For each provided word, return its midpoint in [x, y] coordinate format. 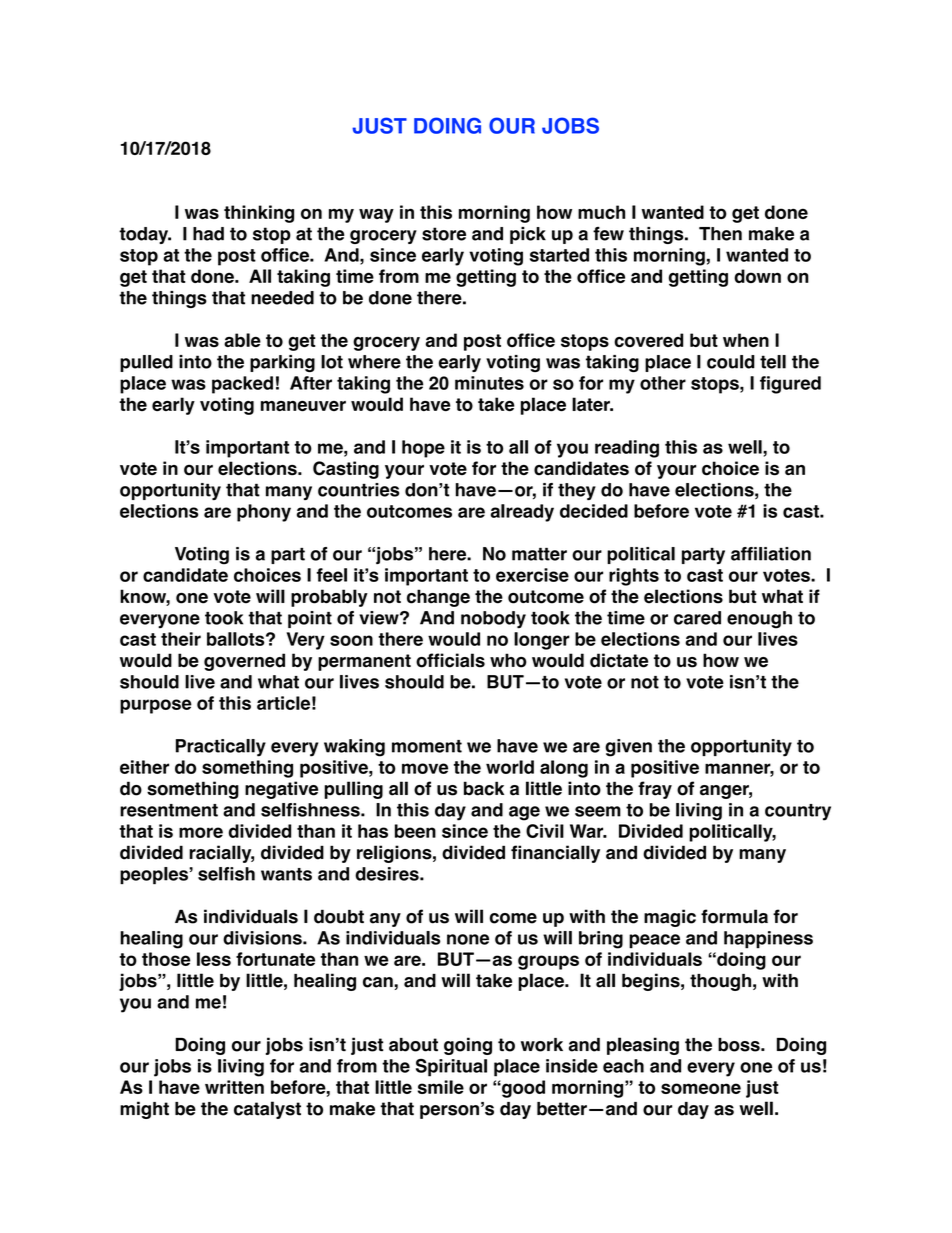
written [234, 1087]
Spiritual [451, 1067]
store [444, 234]
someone [701, 1088]
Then [720, 234]
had [208, 234]
